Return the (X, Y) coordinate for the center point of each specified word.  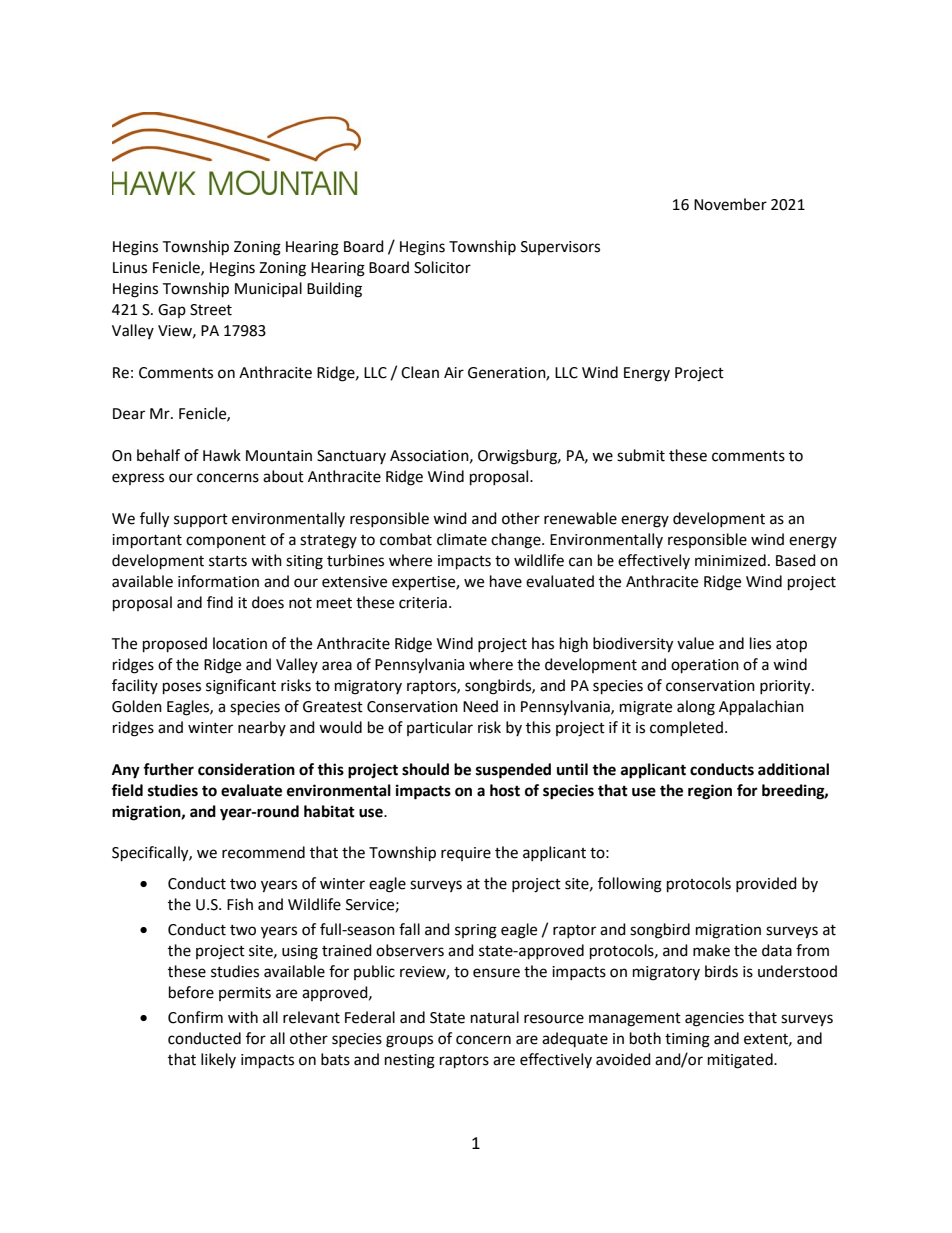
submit (641, 455)
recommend (263, 852)
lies (760, 643)
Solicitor (442, 267)
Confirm (195, 1017)
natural (495, 1017)
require (466, 854)
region (710, 792)
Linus (130, 268)
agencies (714, 1019)
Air (454, 372)
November (730, 204)
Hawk (222, 455)
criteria (423, 603)
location (240, 643)
